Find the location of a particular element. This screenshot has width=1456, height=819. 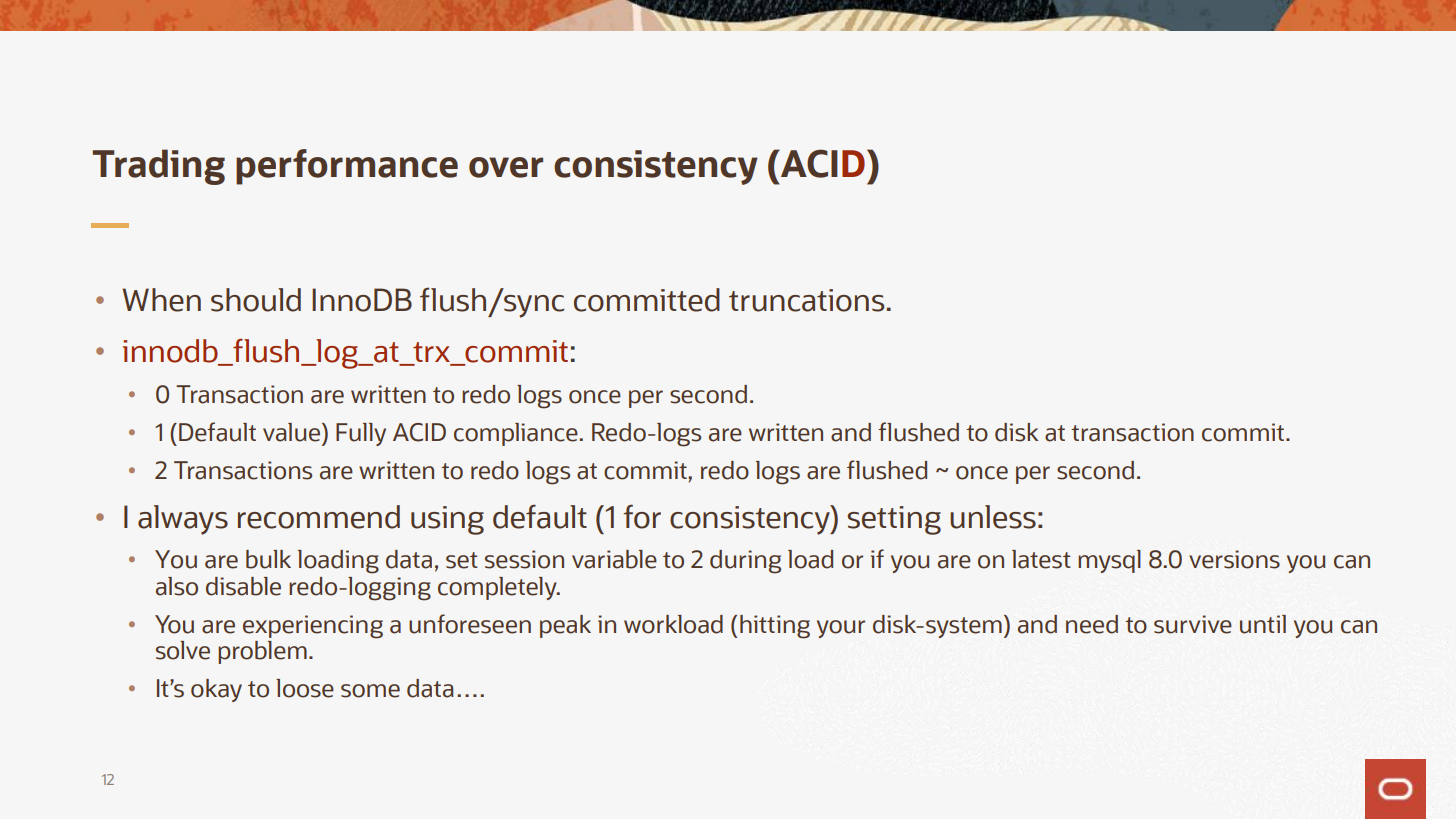

value is located at coordinates (293, 432).
